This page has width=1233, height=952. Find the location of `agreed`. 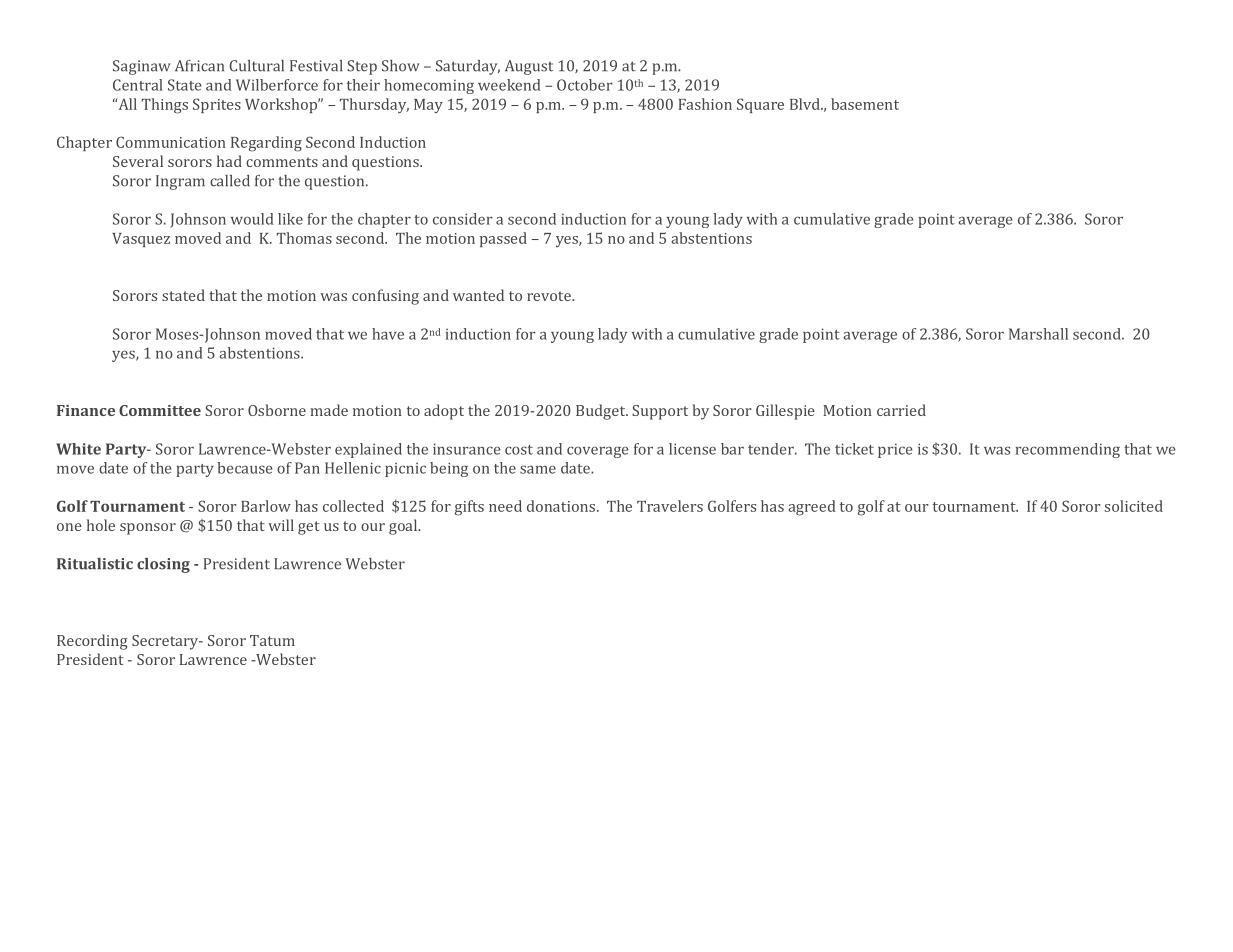

agreed is located at coordinates (812, 508).
